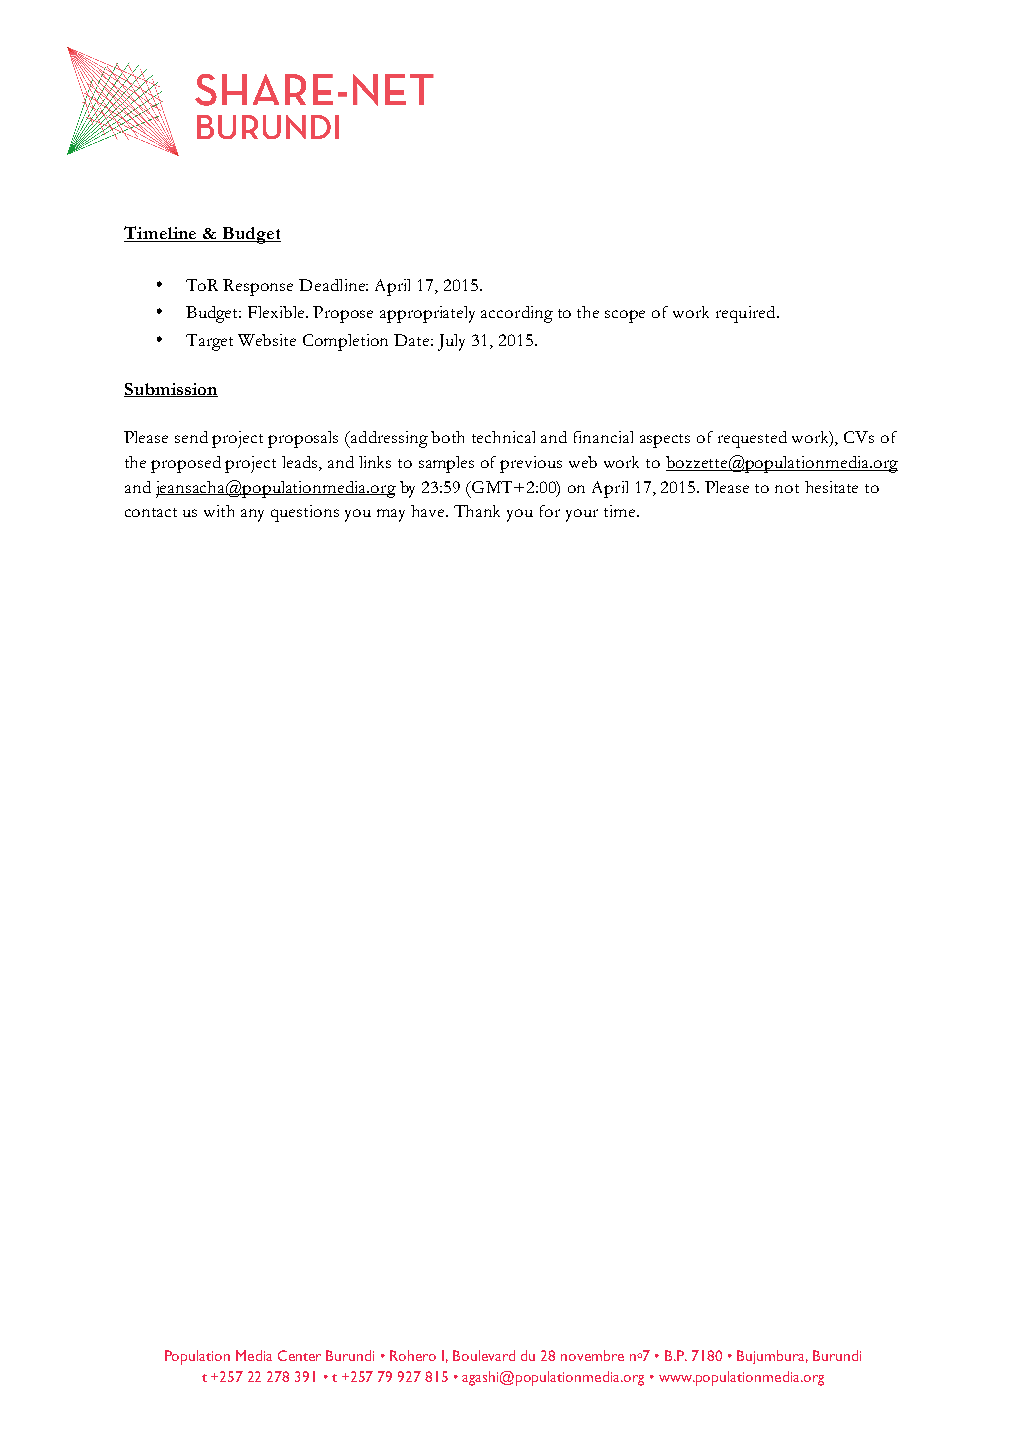  What do you see at coordinates (209, 342) in the document?
I see `Target` at bounding box center [209, 342].
